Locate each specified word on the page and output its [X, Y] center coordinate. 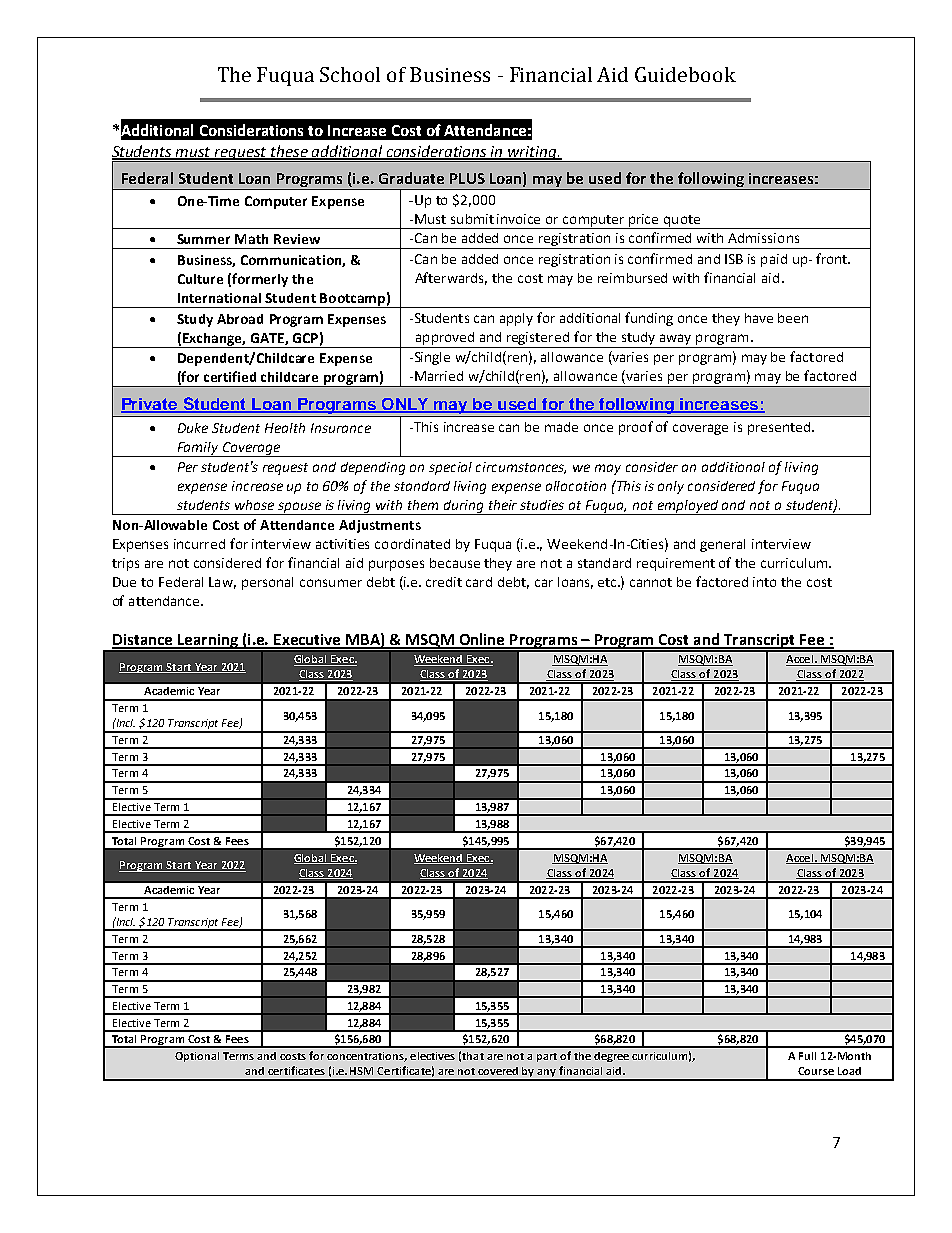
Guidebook [685, 74]
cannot [651, 582]
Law [222, 583]
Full [807, 1056]
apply [516, 319]
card [479, 582]
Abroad [240, 319]
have [759, 318]
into [764, 582]
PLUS [467, 178]
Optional [197, 1057]
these [290, 152]
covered [498, 1071]
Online [482, 640]
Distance [143, 641]
